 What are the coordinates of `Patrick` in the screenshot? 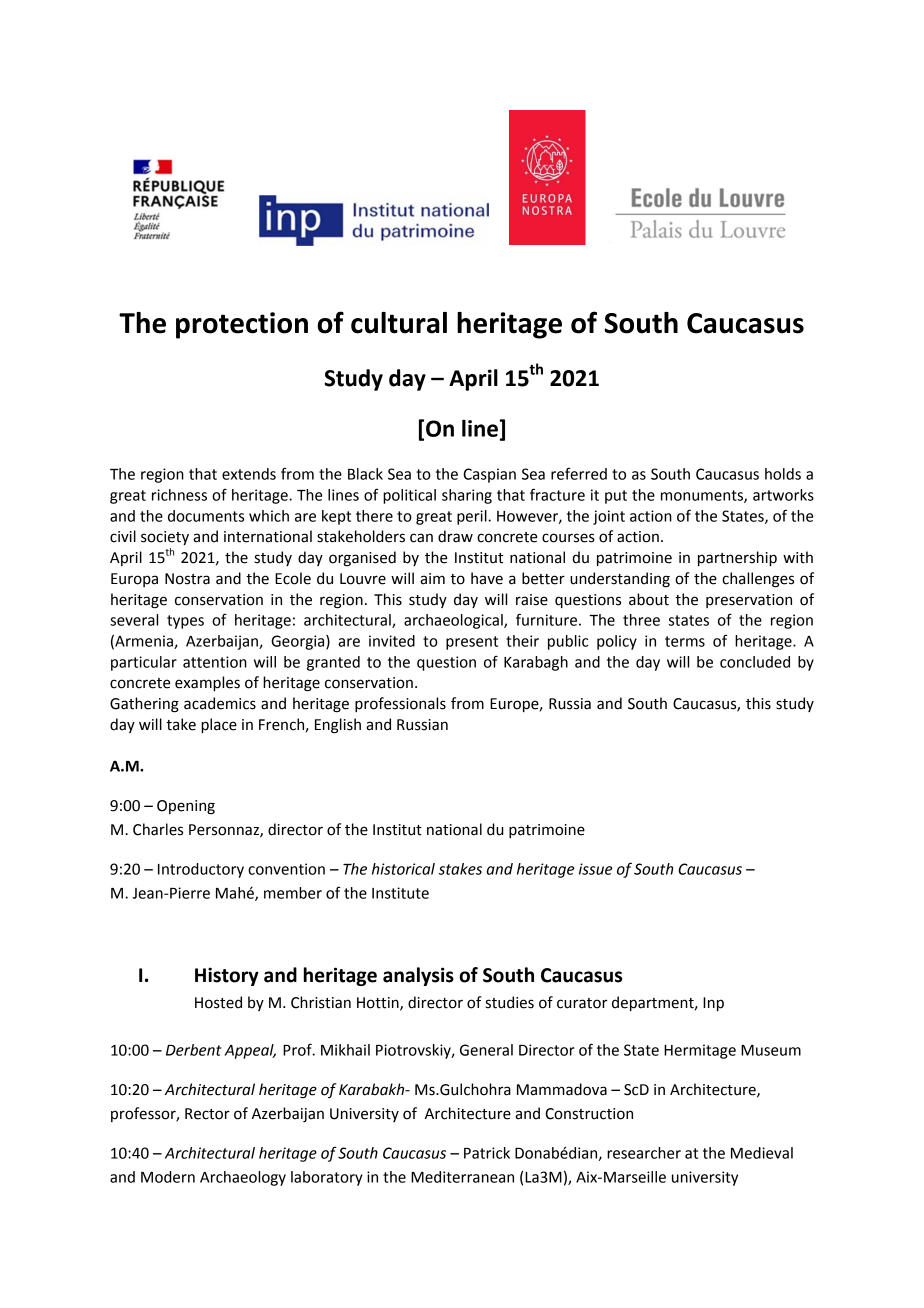 It's located at (487, 1153).
